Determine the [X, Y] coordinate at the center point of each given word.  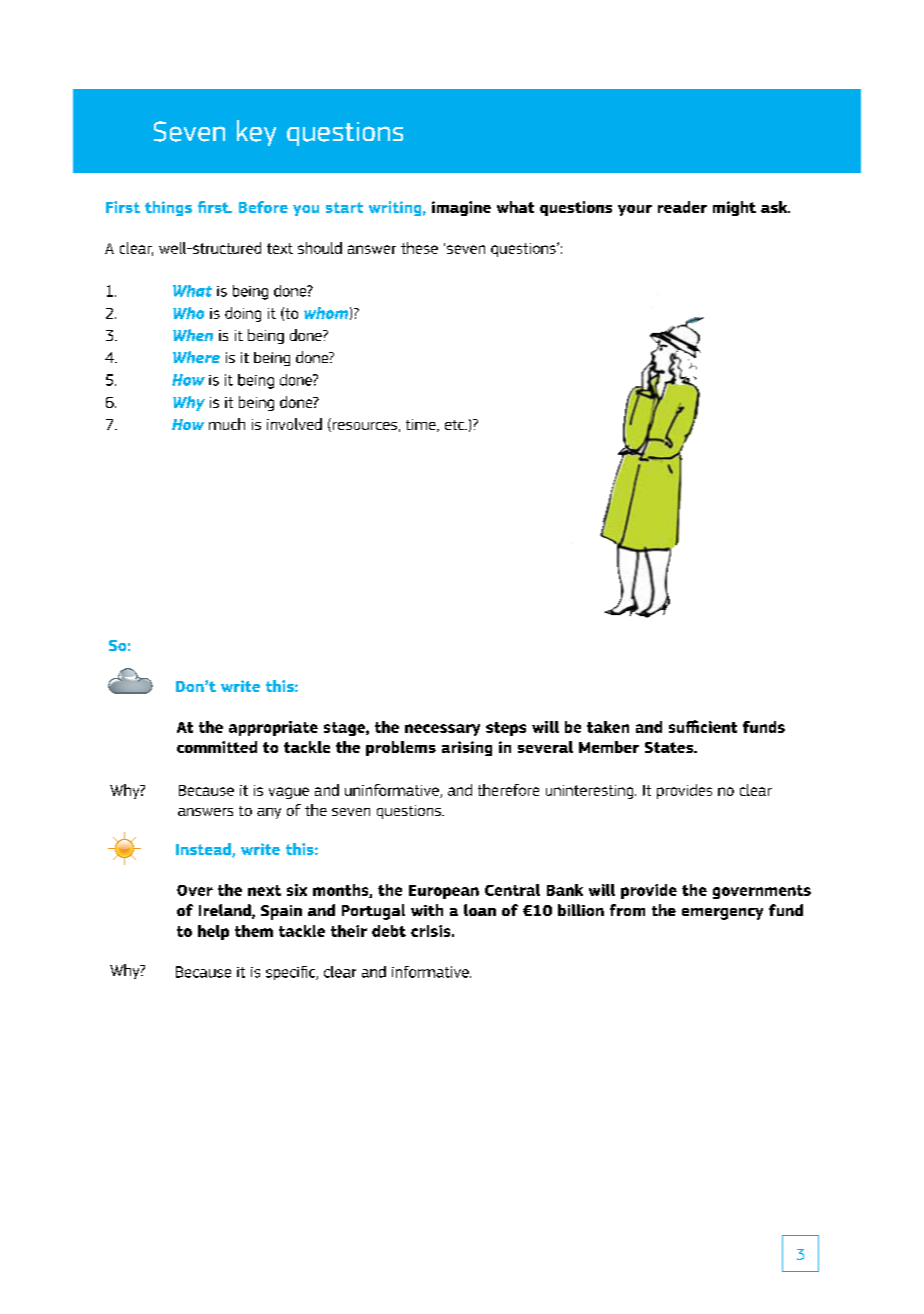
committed [217, 747]
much [227, 424]
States [670, 747]
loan [480, 910]
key [256, 133]
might [734, 208]
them [254, 931]
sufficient [703, 726]
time [422, 425]
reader [682, 207]
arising [467, 748]
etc [456, 425]
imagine [461, 208]
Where [196, 357]
